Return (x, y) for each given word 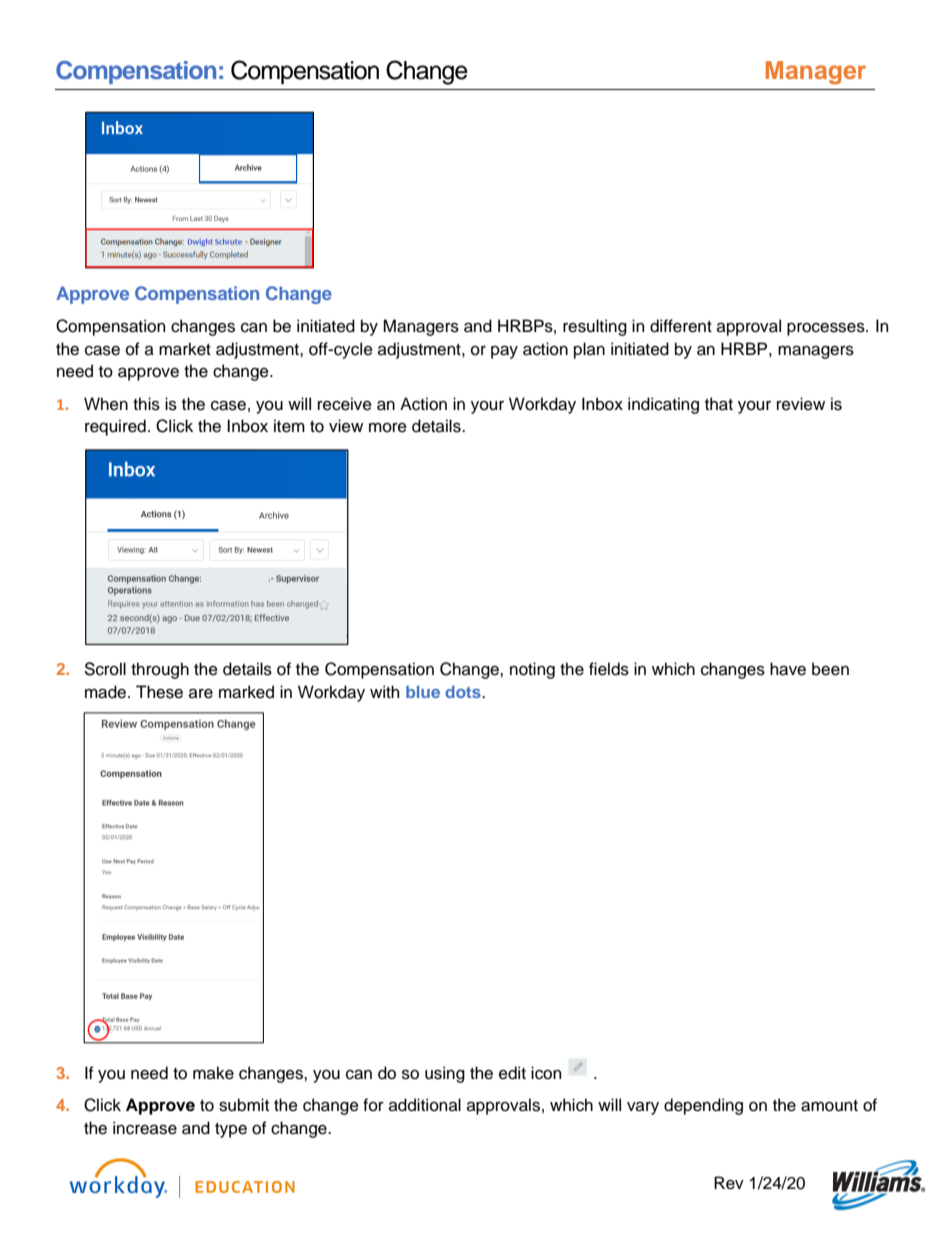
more (388, 428)
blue (423, 692)
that (719, 404)
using (445, 1074)
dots (464, 692)
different (681, 326)
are (201, 694)
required (115, 427)
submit (244, 1105)
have (788, 669)
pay (504, 352)
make (213, 1073)
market (185, 349)
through (160, 670)
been (830, 669)
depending (703, 1106)
